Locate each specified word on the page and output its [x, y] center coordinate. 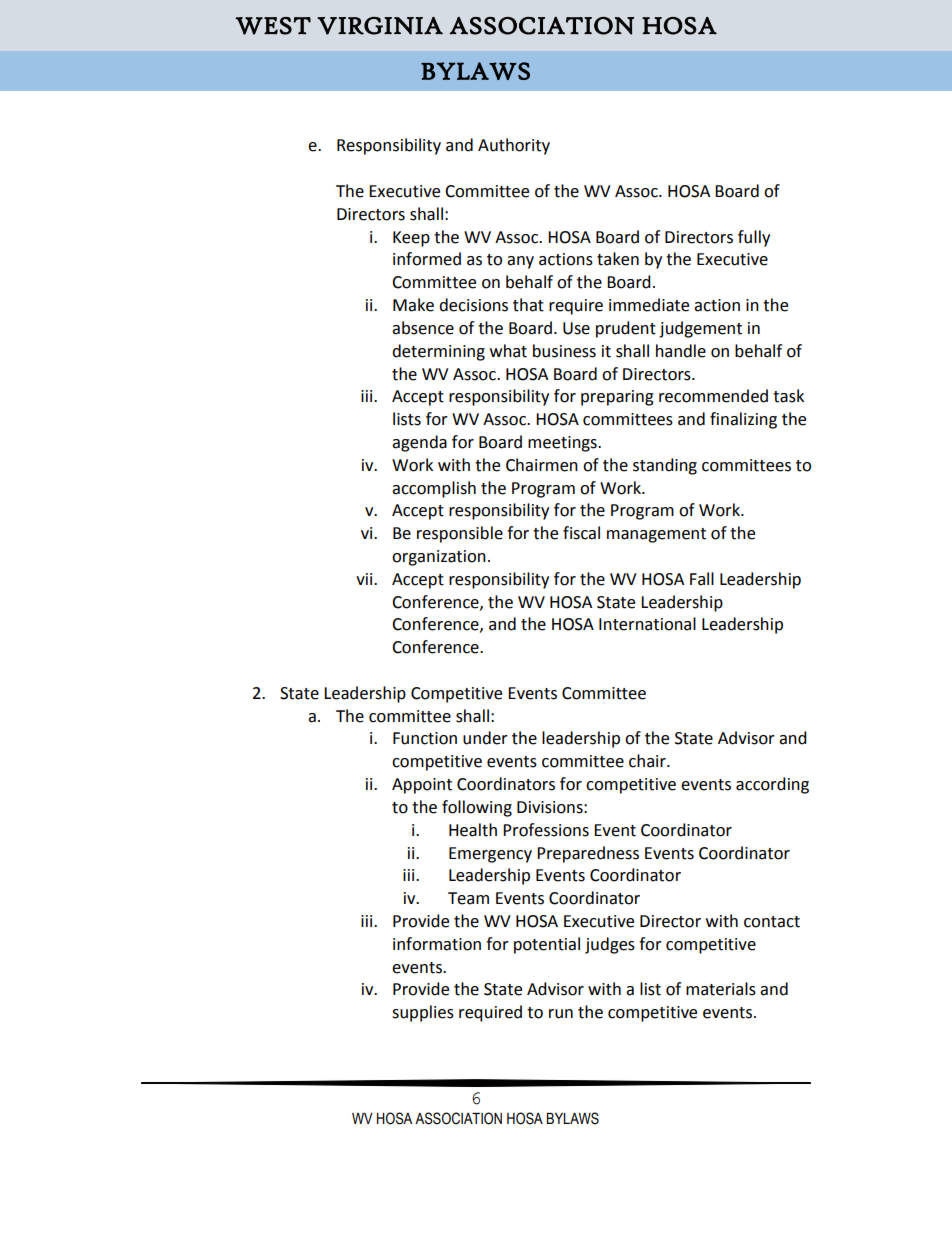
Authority [514, 146]
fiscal [581, 533]
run [561, 1014]
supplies [423, 1013]
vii [365, 579]
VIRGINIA [380, 26]
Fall [702, 579]
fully [754, 238]
